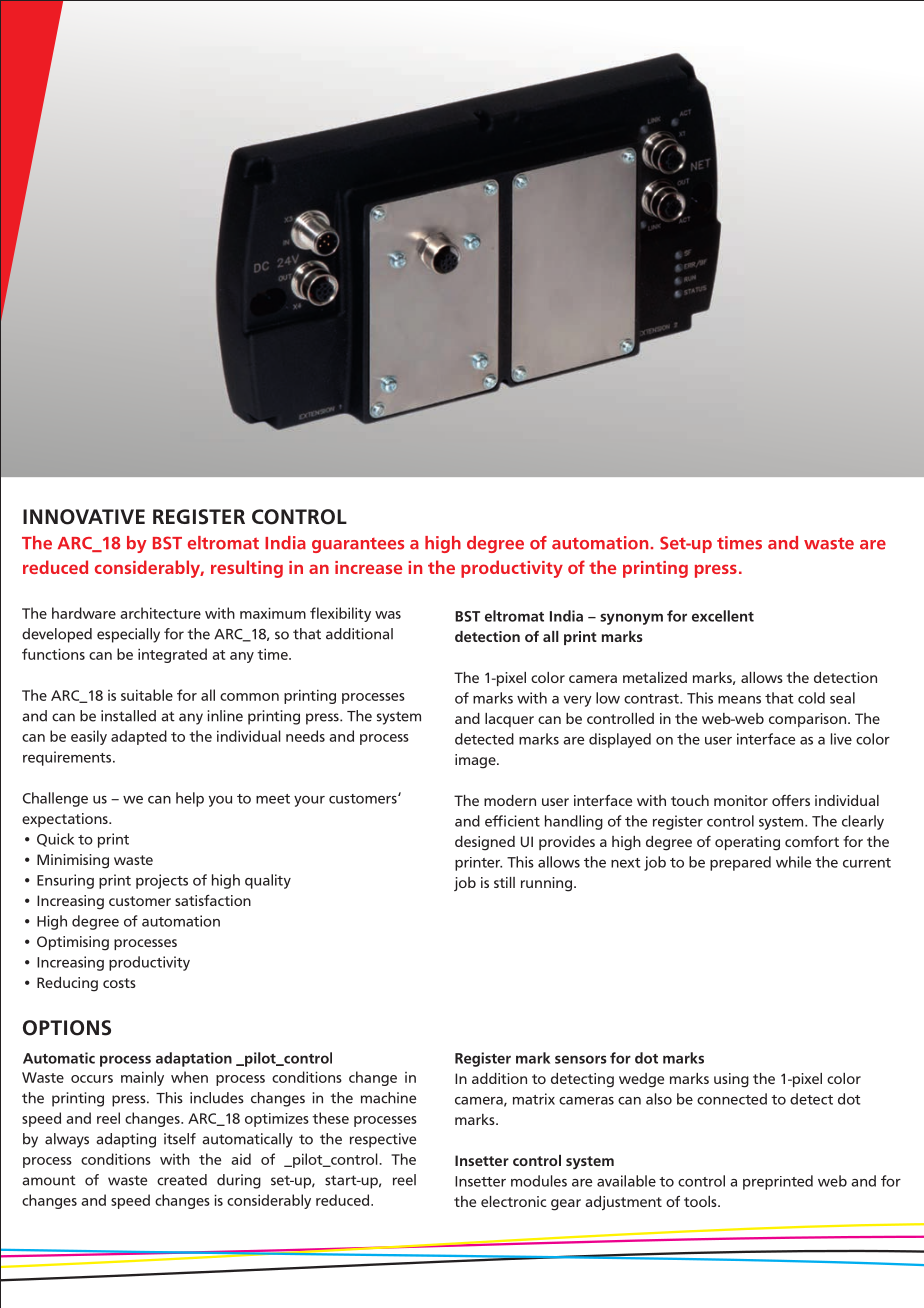 This screenshot has width=924, height=1308. I want to click on guarantees, so click(358, 545).
